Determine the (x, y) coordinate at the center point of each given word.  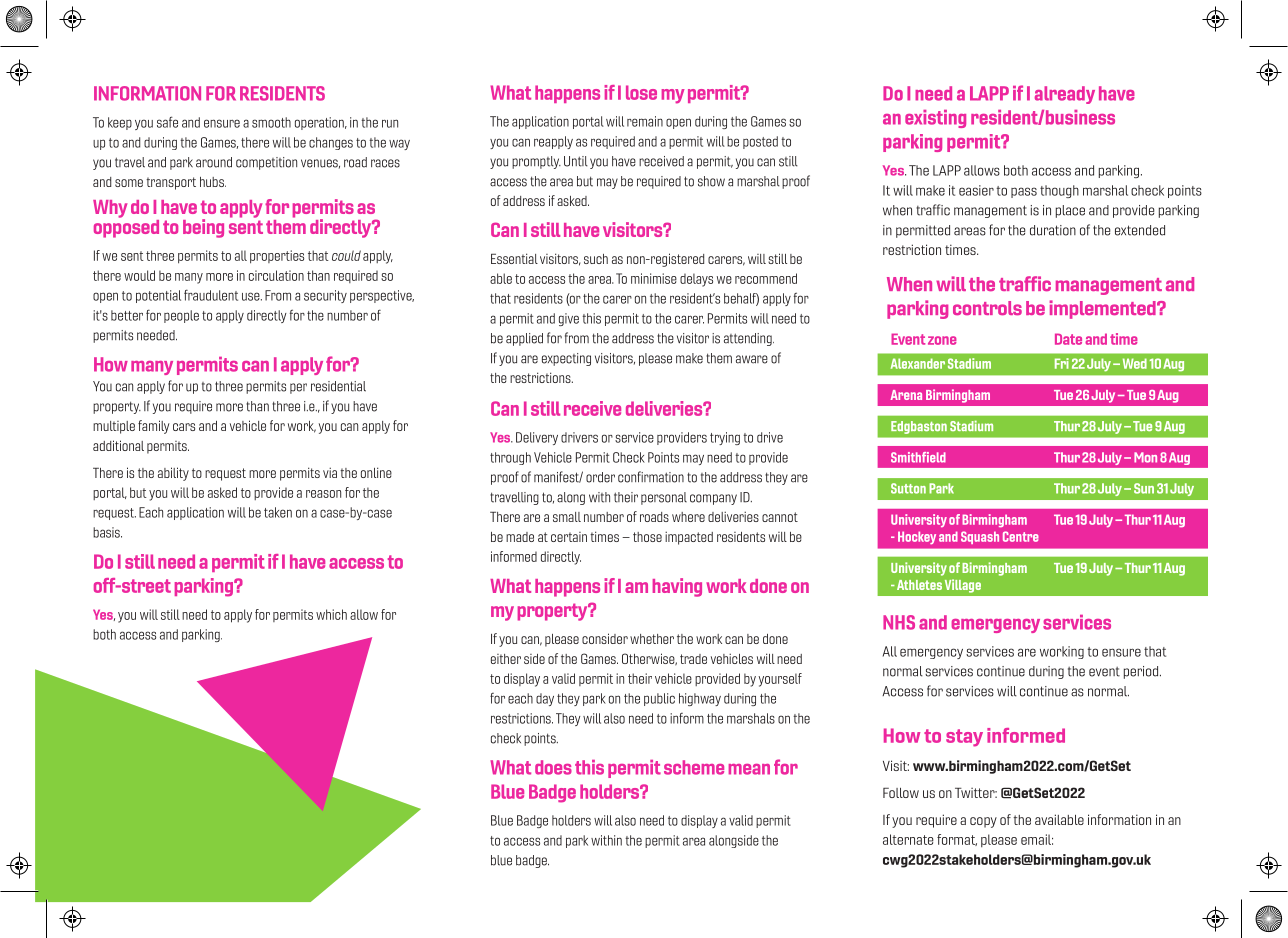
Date (1068, 339)
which (331, 614)
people (181, 316)
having (677, 587)
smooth (271, 122)
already (1065, 95)
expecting (566, 359)
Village (963, 586)
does (553, 767)
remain (645, 121)
